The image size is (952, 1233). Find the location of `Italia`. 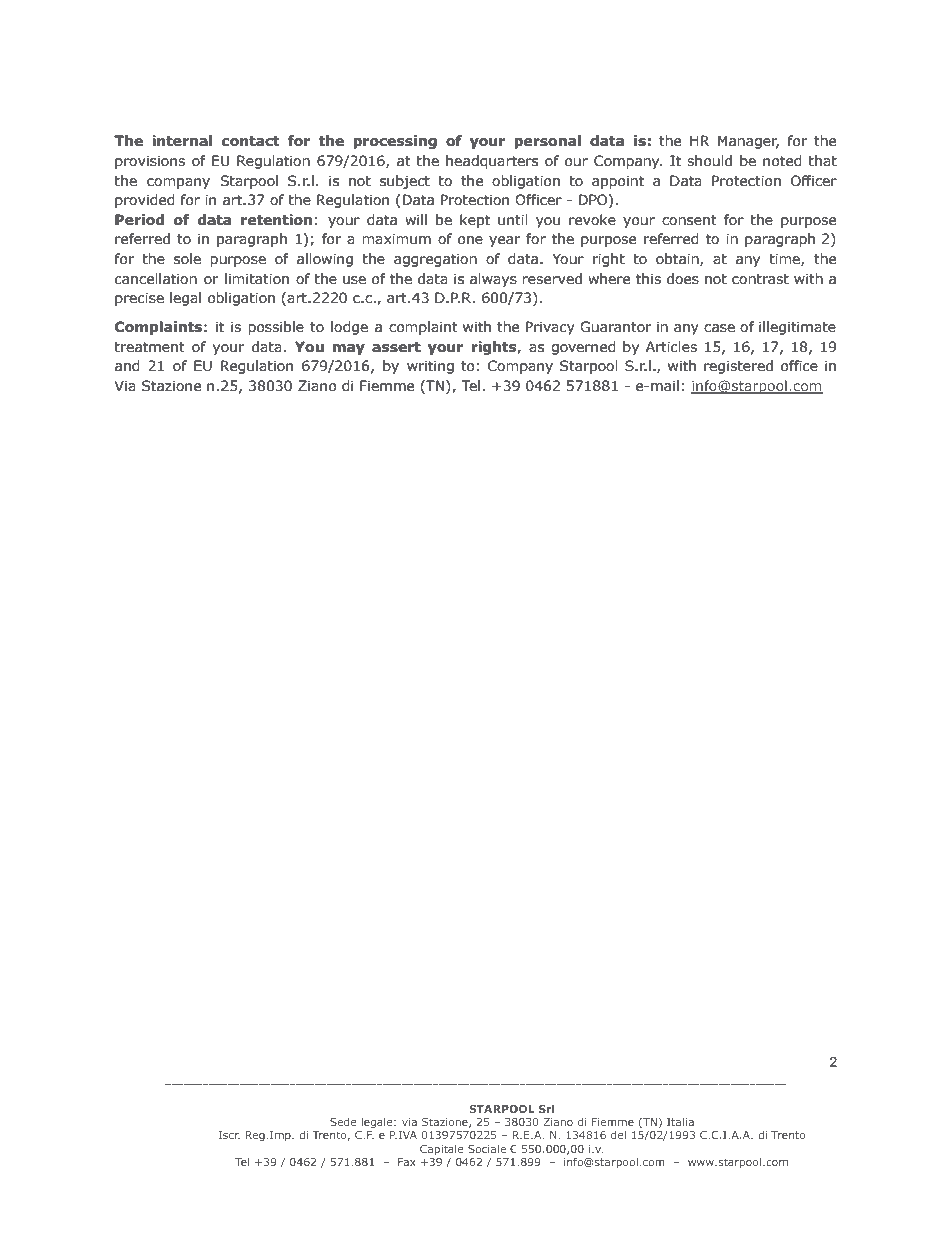

Italia is located at coordinates (680, 1121).
